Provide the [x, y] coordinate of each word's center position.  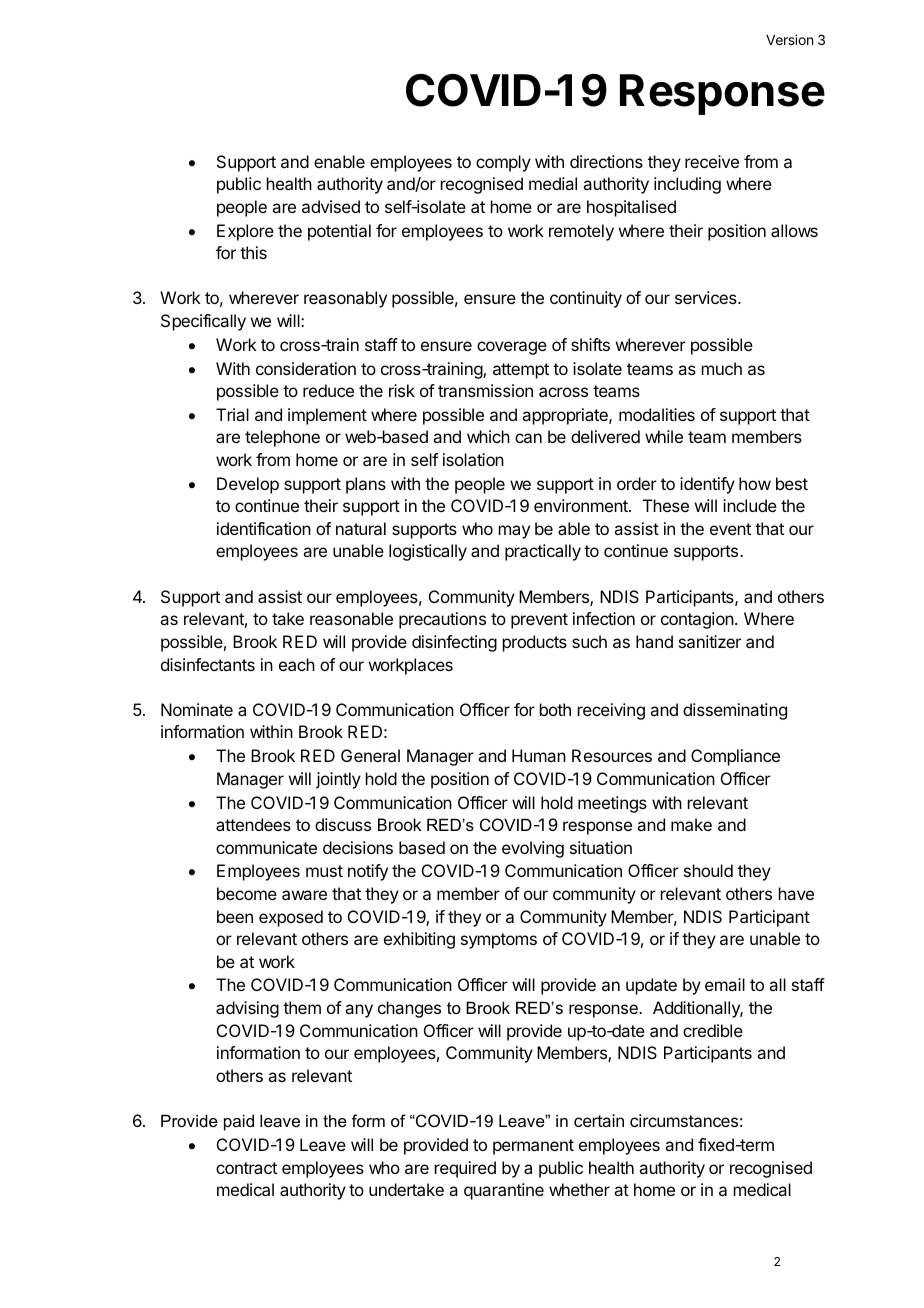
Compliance [735, 757]
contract [246, 1168]
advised [331, 206]
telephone [282, 438]
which [488, 436]
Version [789, 39]
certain [599, 1120]
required [465, 1169]
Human [539, 755]
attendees [253, 824]
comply [503, 163]
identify [707, 485]
